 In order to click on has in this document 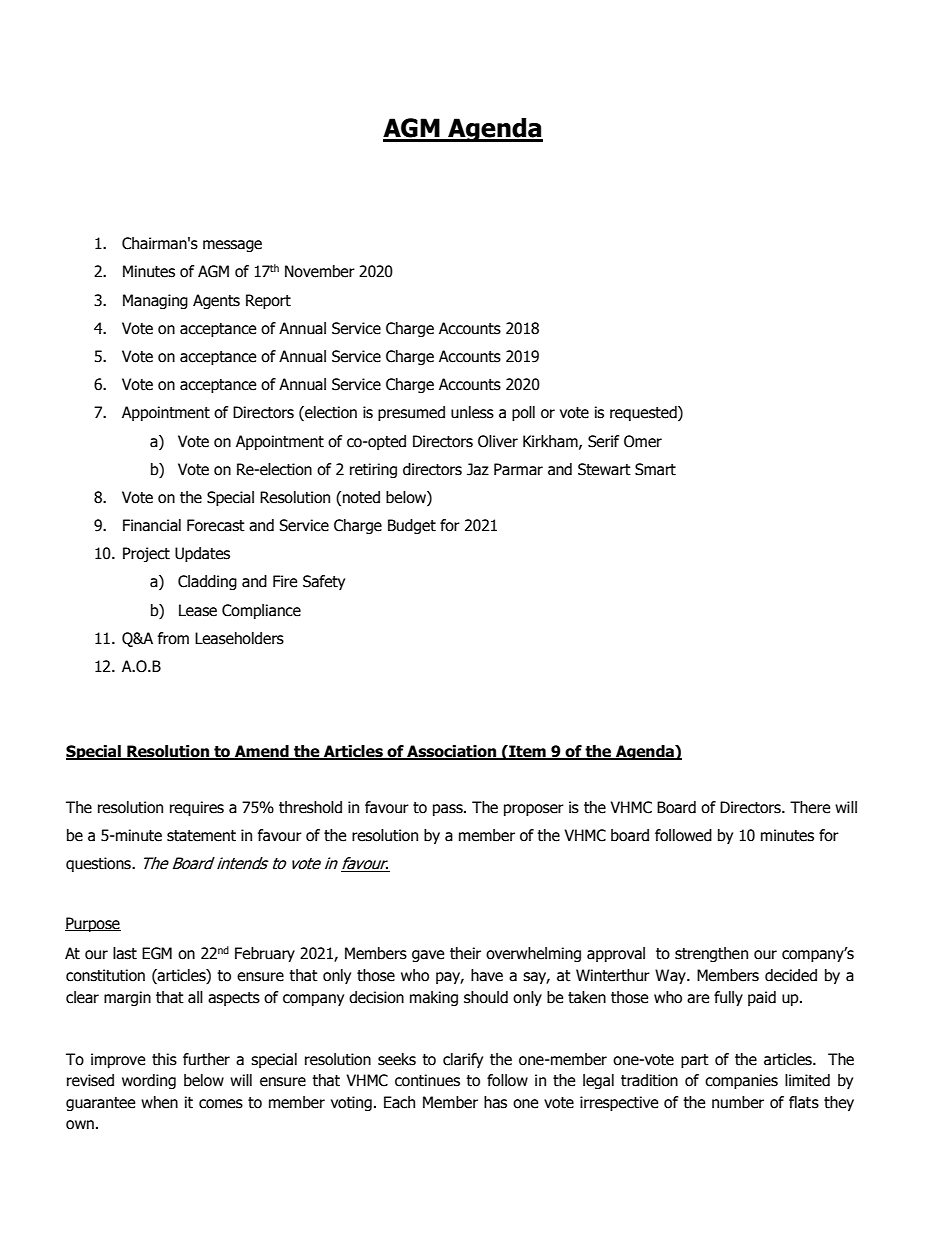, I will do `click(495, 1102)`.
